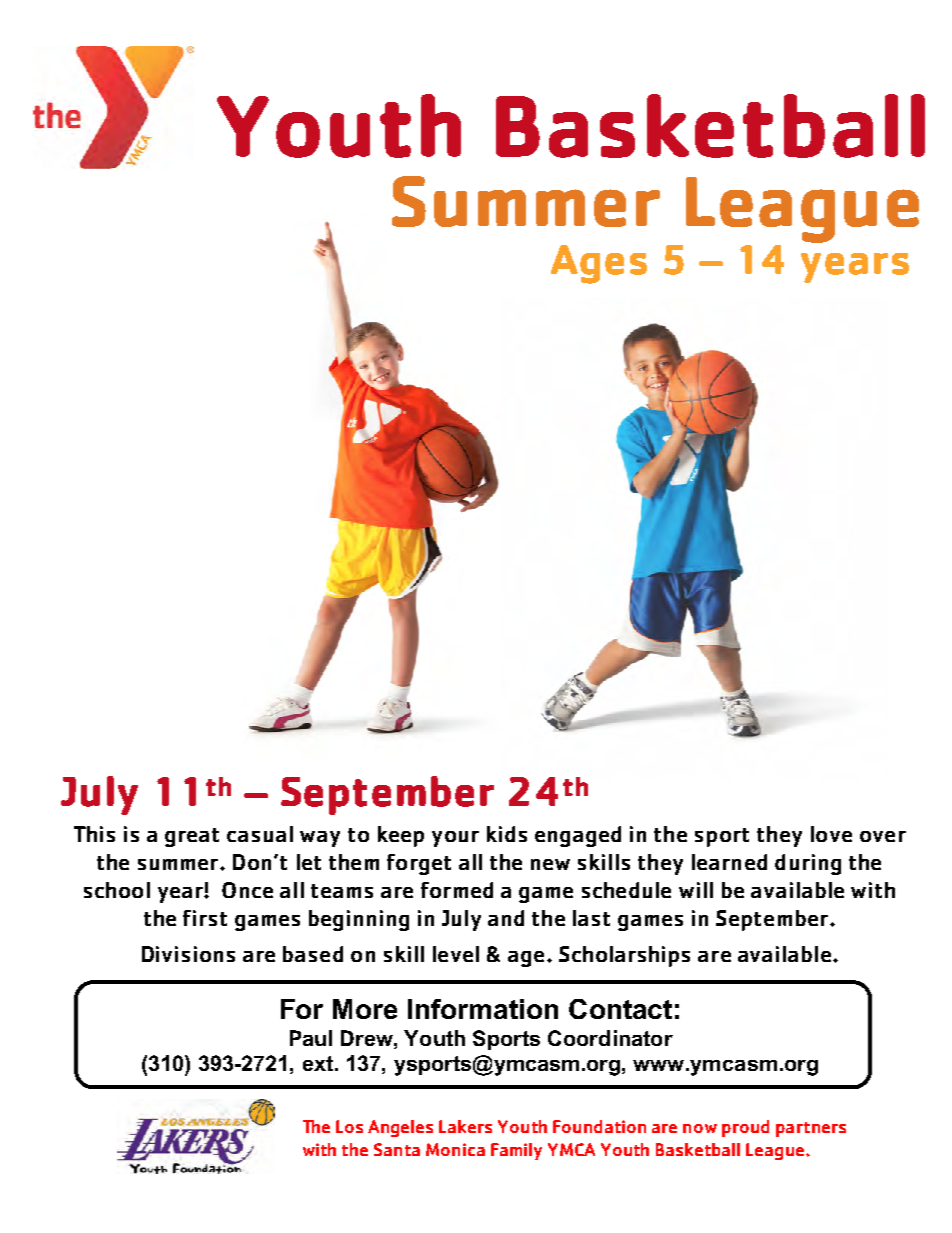  What do you see at coordinates (465, 1126) in the screenshot?
I see `Lakers` at bounding box center [465, 1126].
